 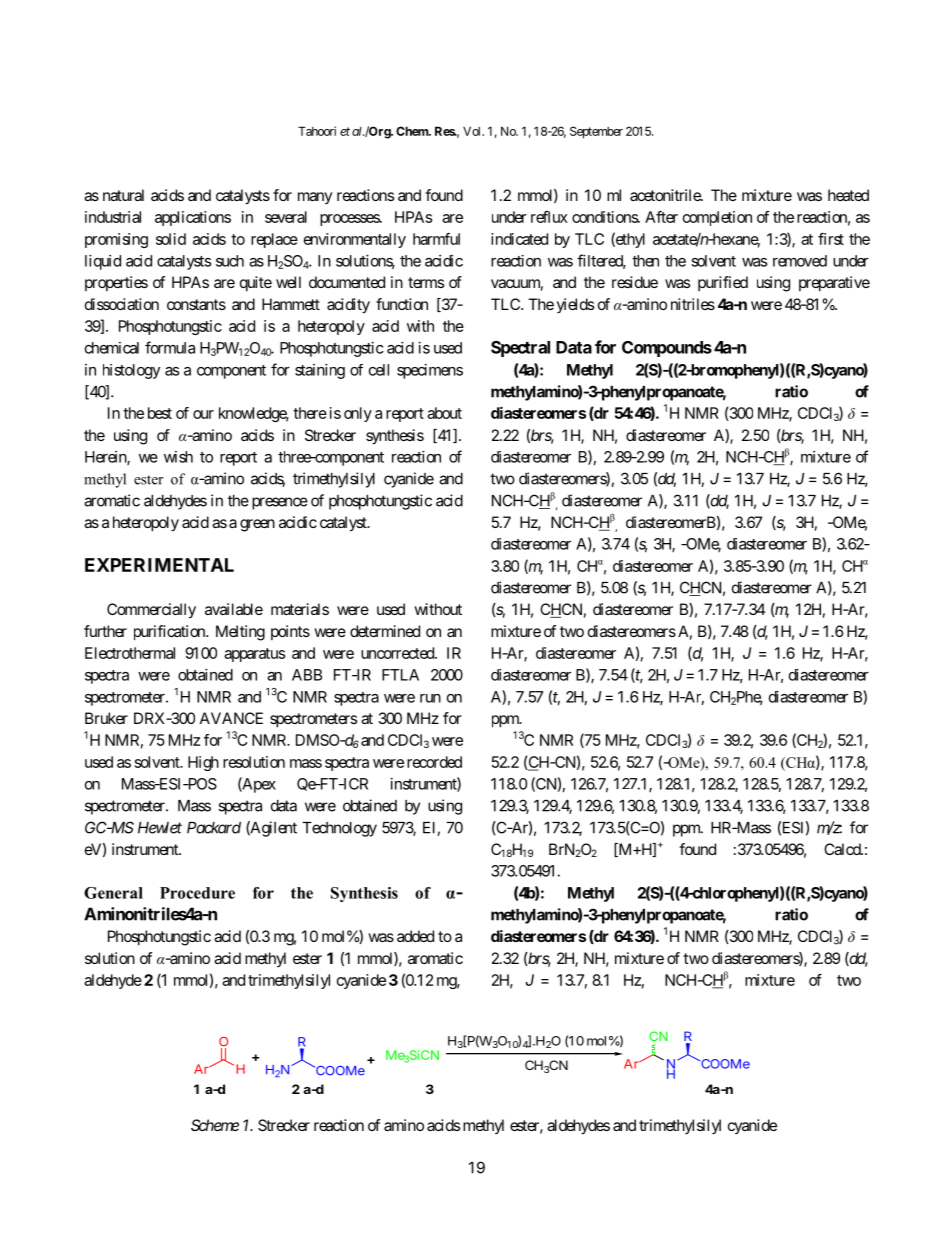 I want to click on Procedure, so click(x=197, y=893).
